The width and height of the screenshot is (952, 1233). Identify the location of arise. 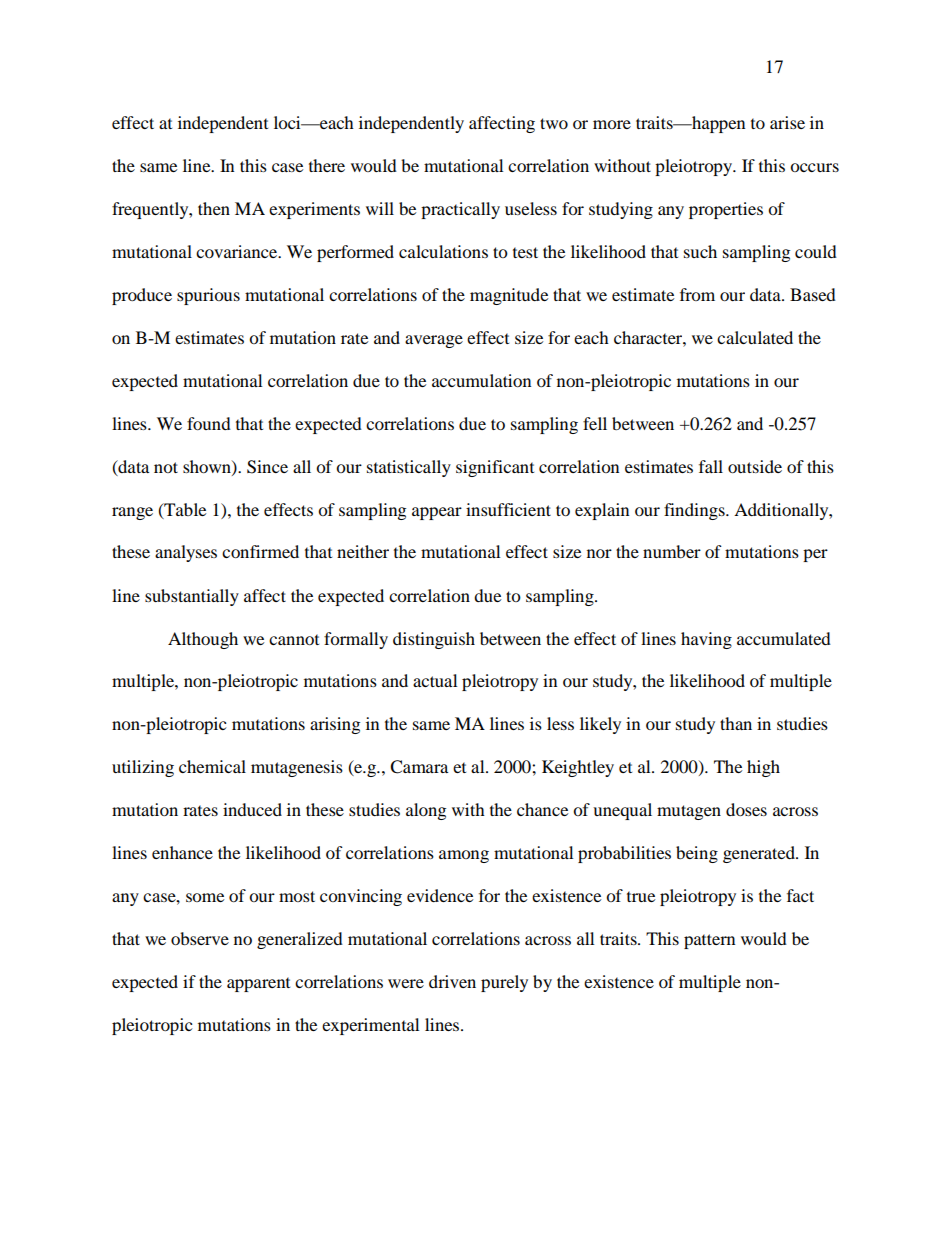
(787, 122).
